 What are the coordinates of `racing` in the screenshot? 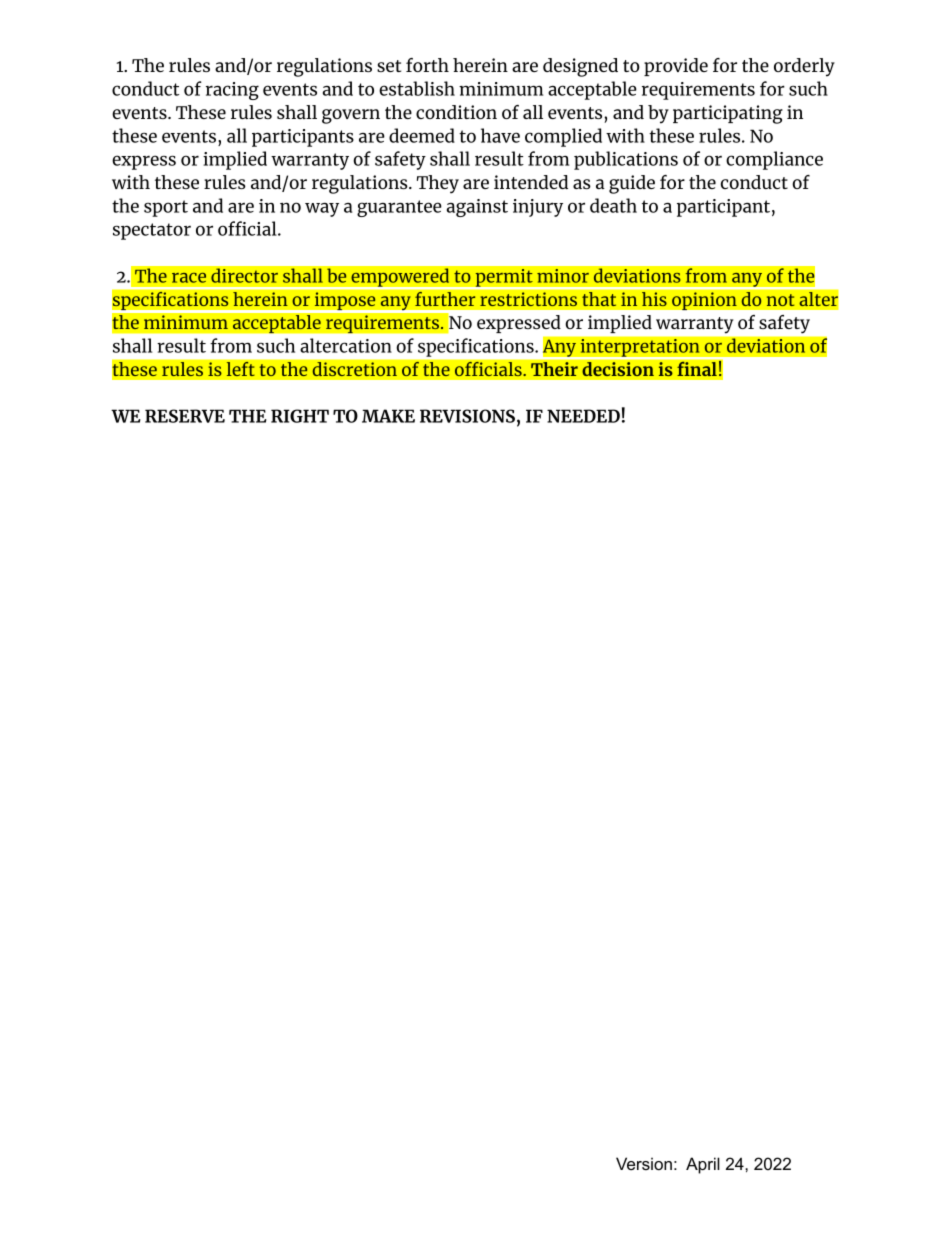 It's located at (232, 91).
